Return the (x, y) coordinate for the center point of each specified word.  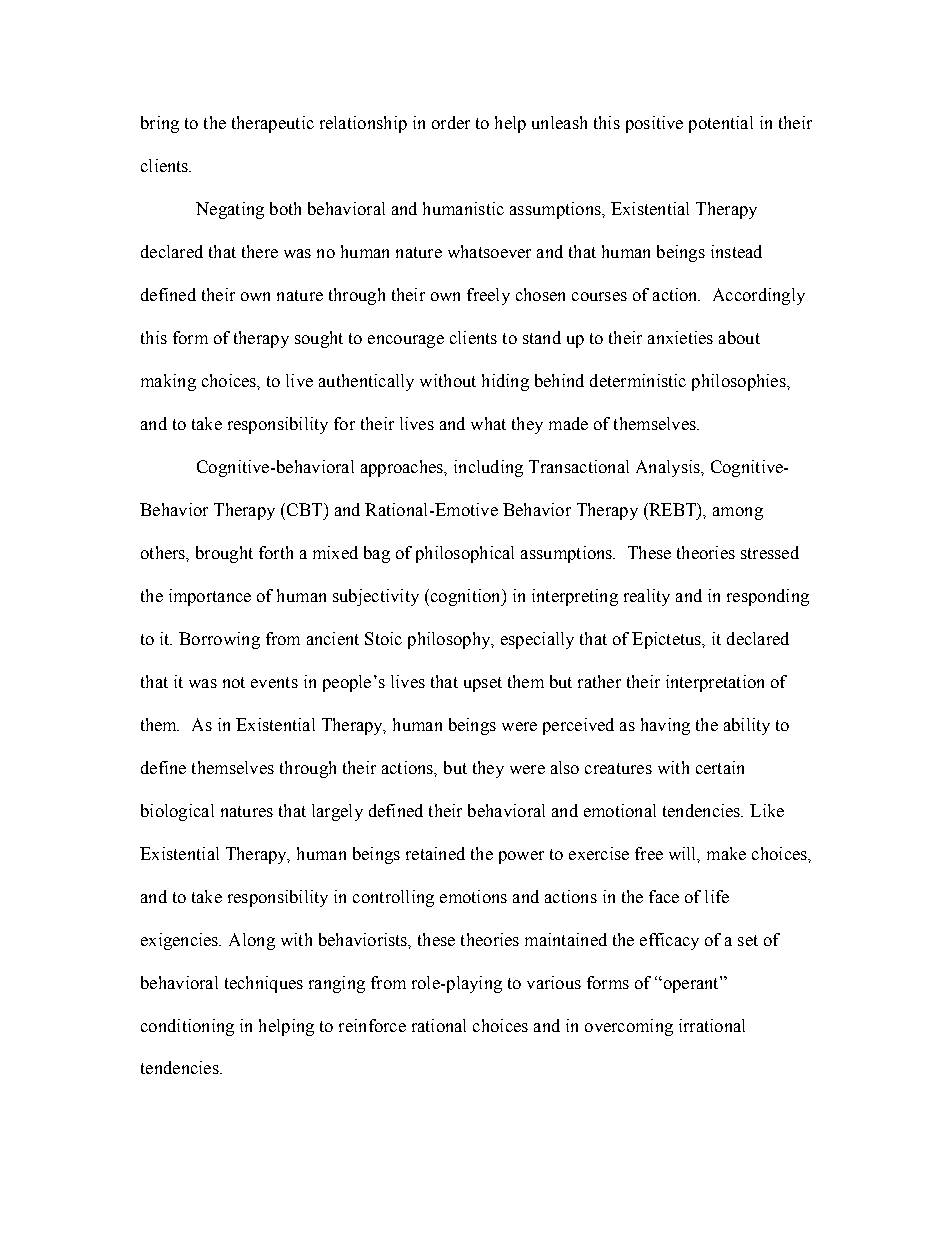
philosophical (465, 554)
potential (721, 124)
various (554, 982)
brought (224, 554)
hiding (505, 382)
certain (720, 767)
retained (435, 853)
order (451, 122)
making (168, 382)
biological (177, 812)
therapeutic (273, 124)
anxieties (680, 337)
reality (647, 597)
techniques (264, 984)
